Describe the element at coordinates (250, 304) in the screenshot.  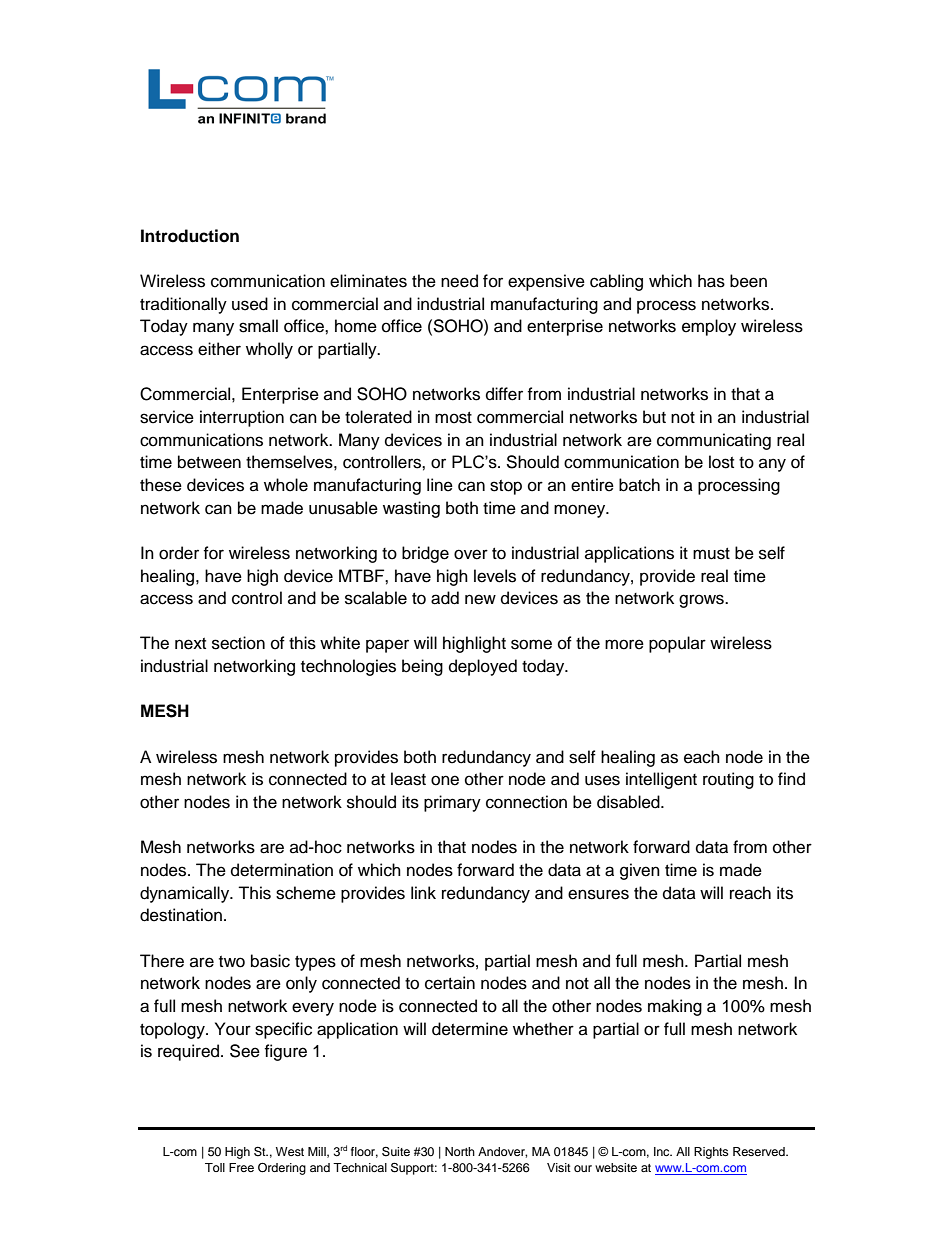
I see `used` at that location.
